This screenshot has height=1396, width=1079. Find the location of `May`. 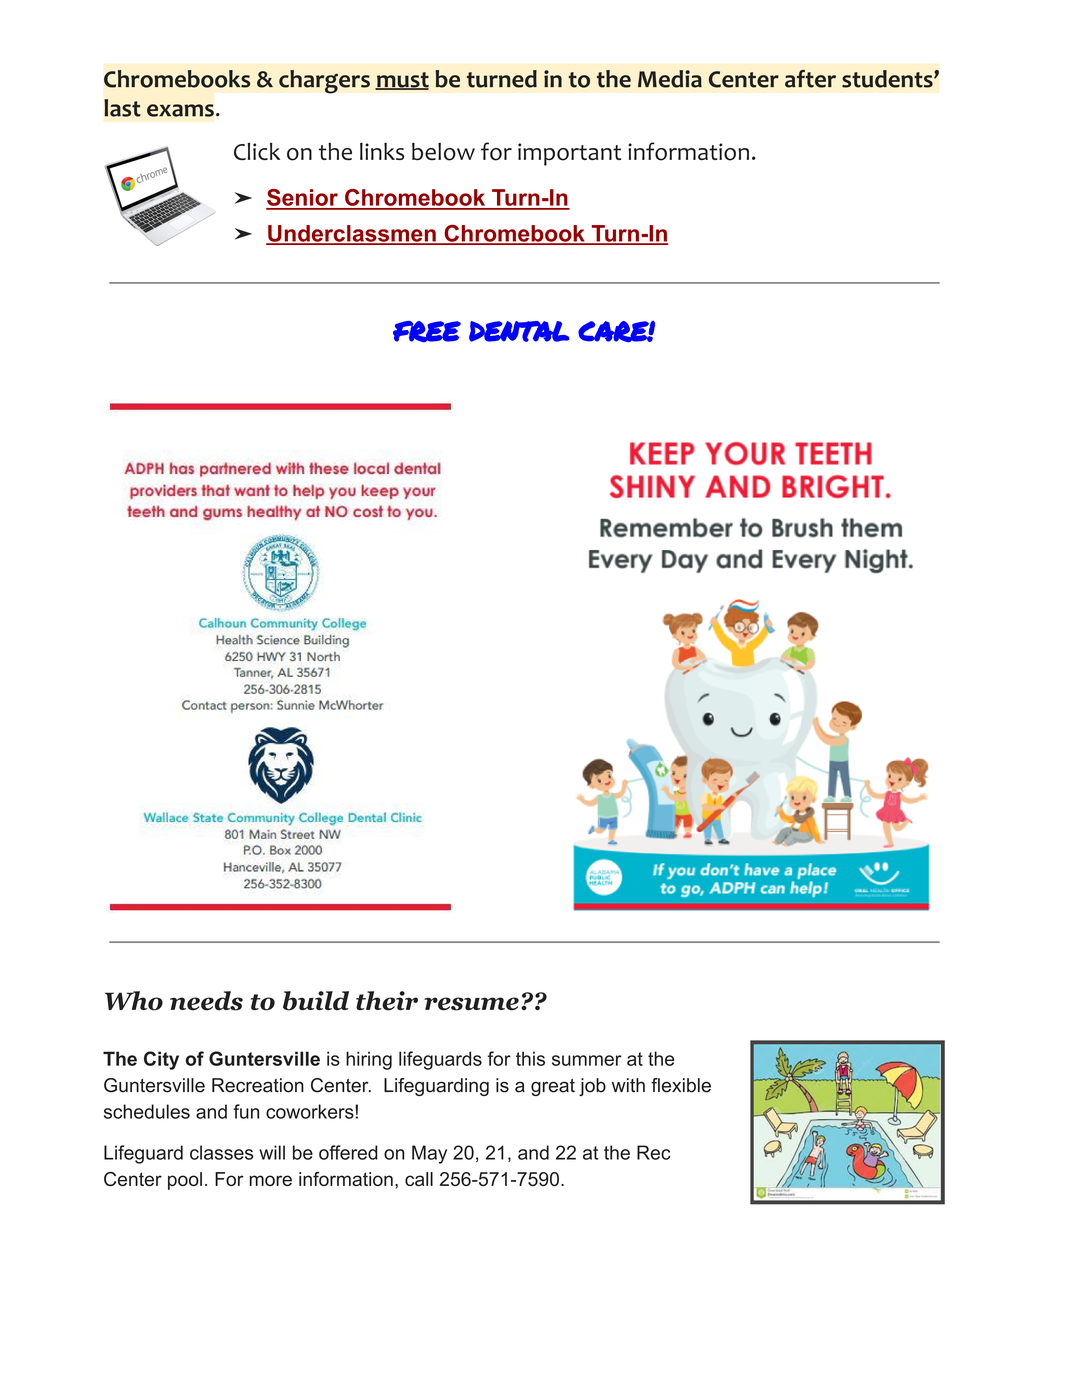

May is located at coordinates (429, 1154).
